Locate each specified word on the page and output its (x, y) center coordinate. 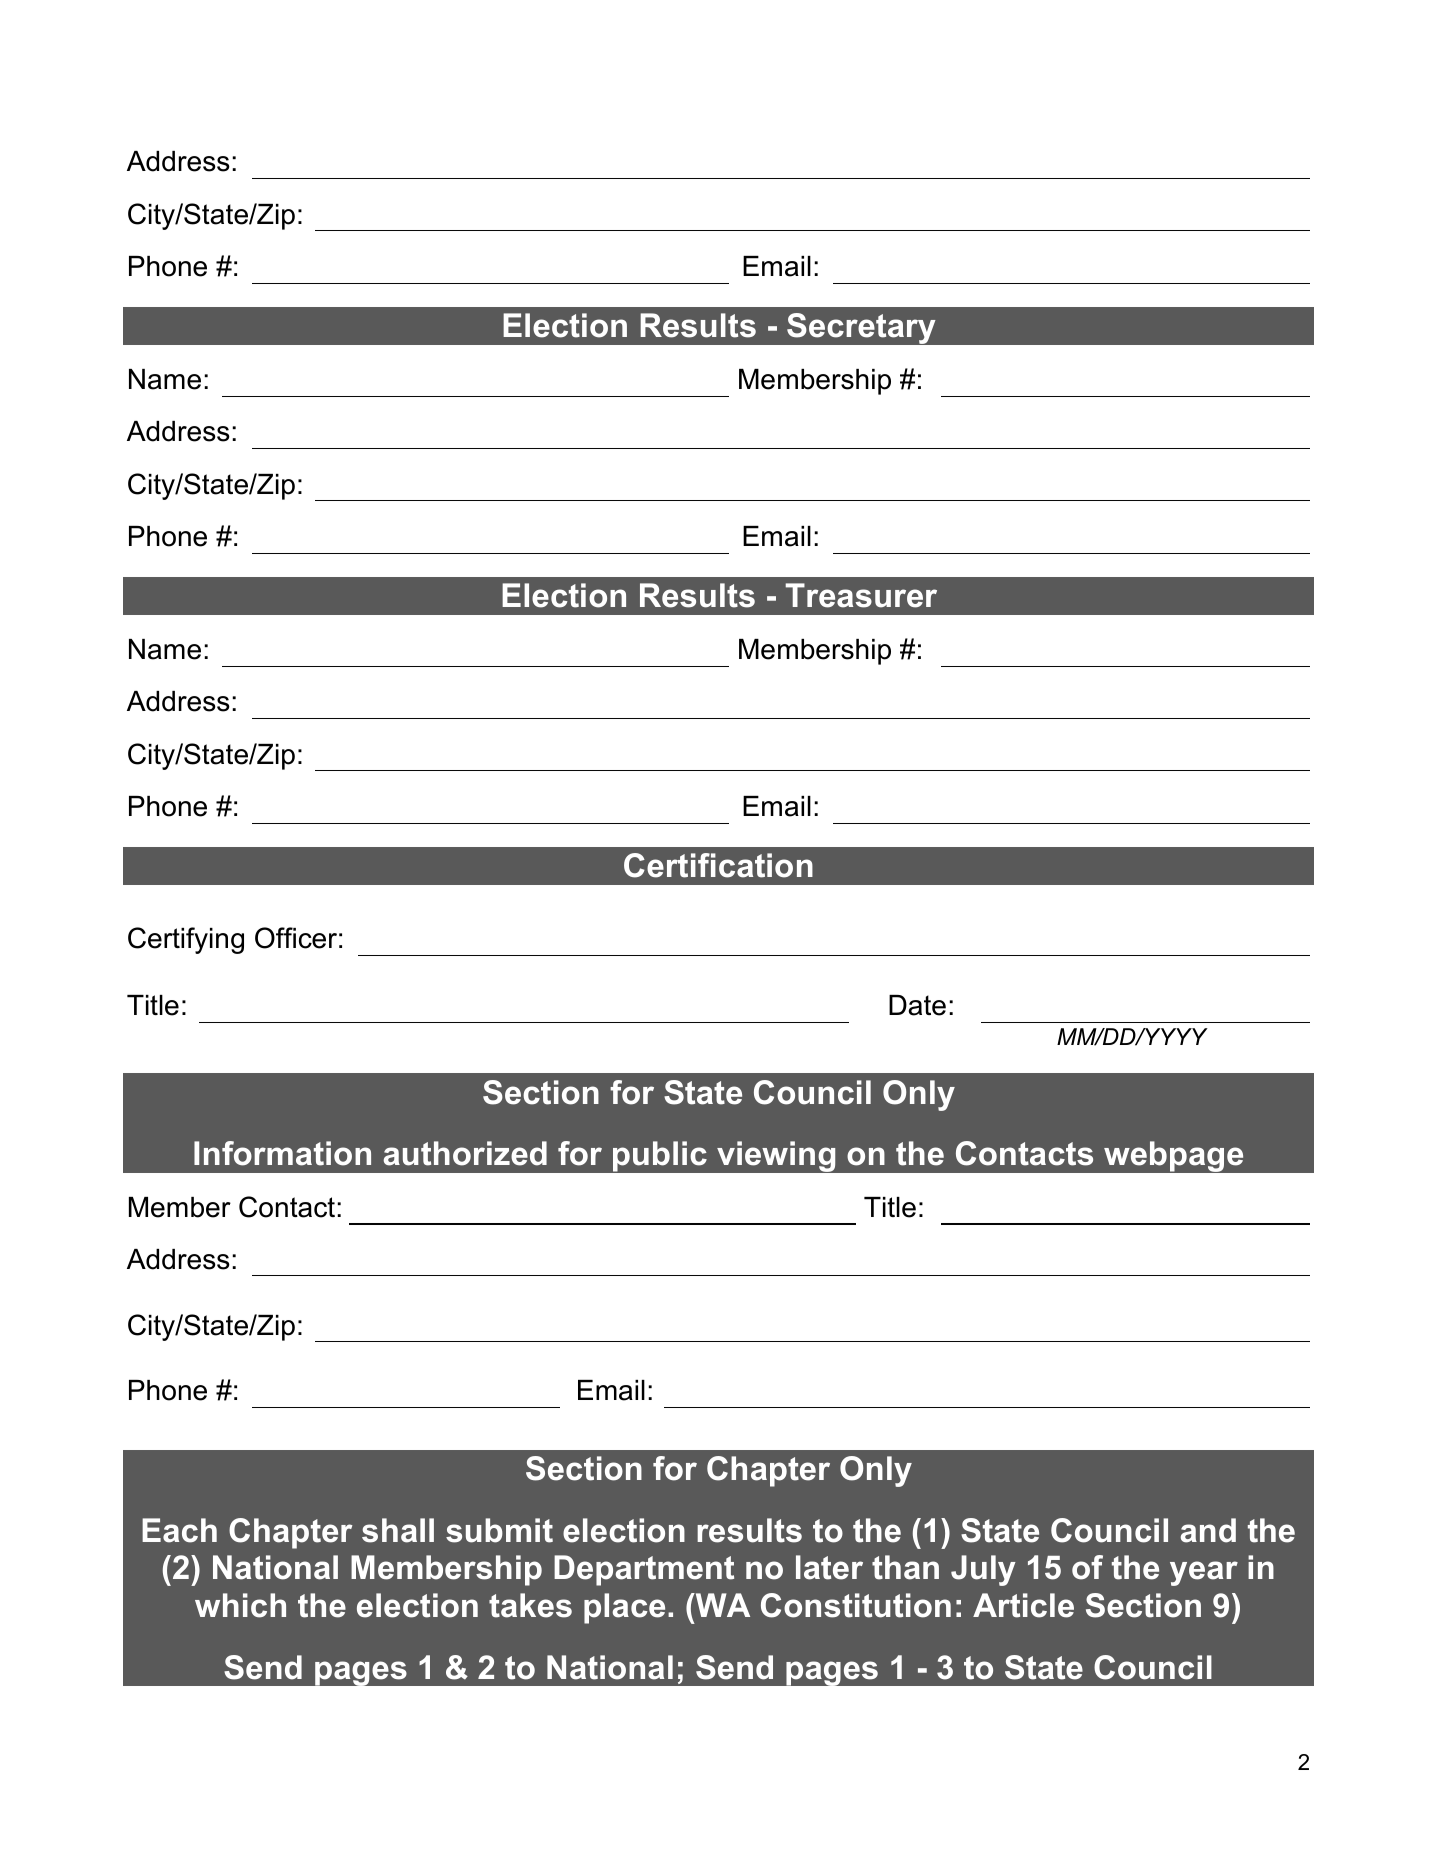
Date (917, 1005)
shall (398, 1530)
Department (644, 1570)
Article (1023, 1605)
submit (499, 1530)
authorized (465, 1153)
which (240, 1605)
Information (282, 1153)
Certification (718, 865)
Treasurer (861, 595)
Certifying (186, 940)
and (1208, 1530)
